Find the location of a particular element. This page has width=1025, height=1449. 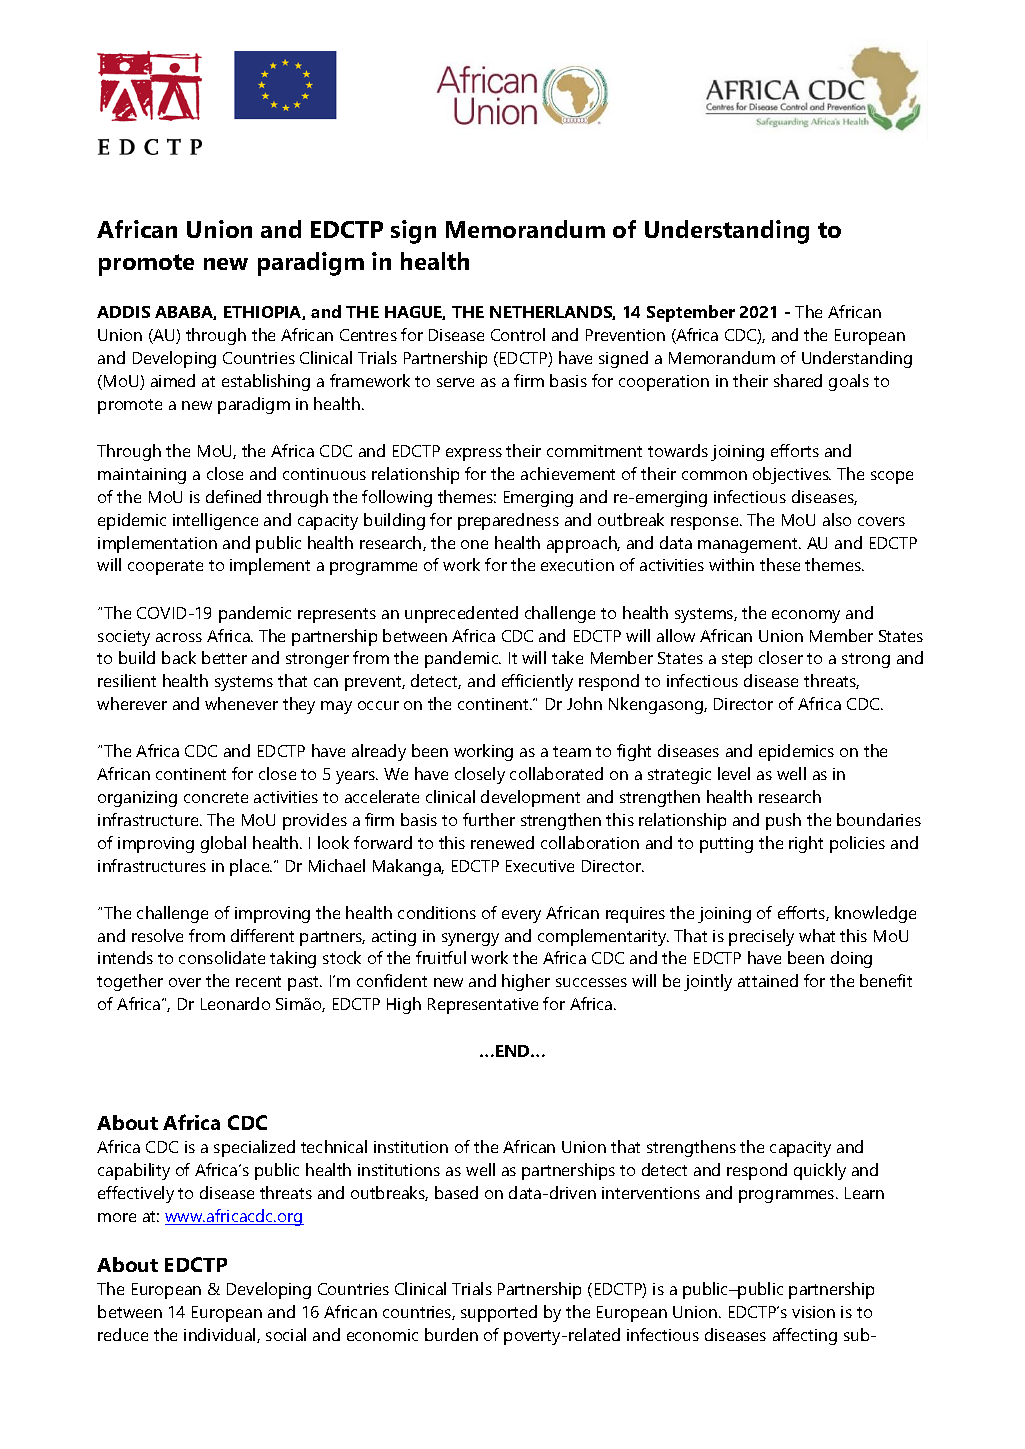

shared is located at coordinates (798, 380).
